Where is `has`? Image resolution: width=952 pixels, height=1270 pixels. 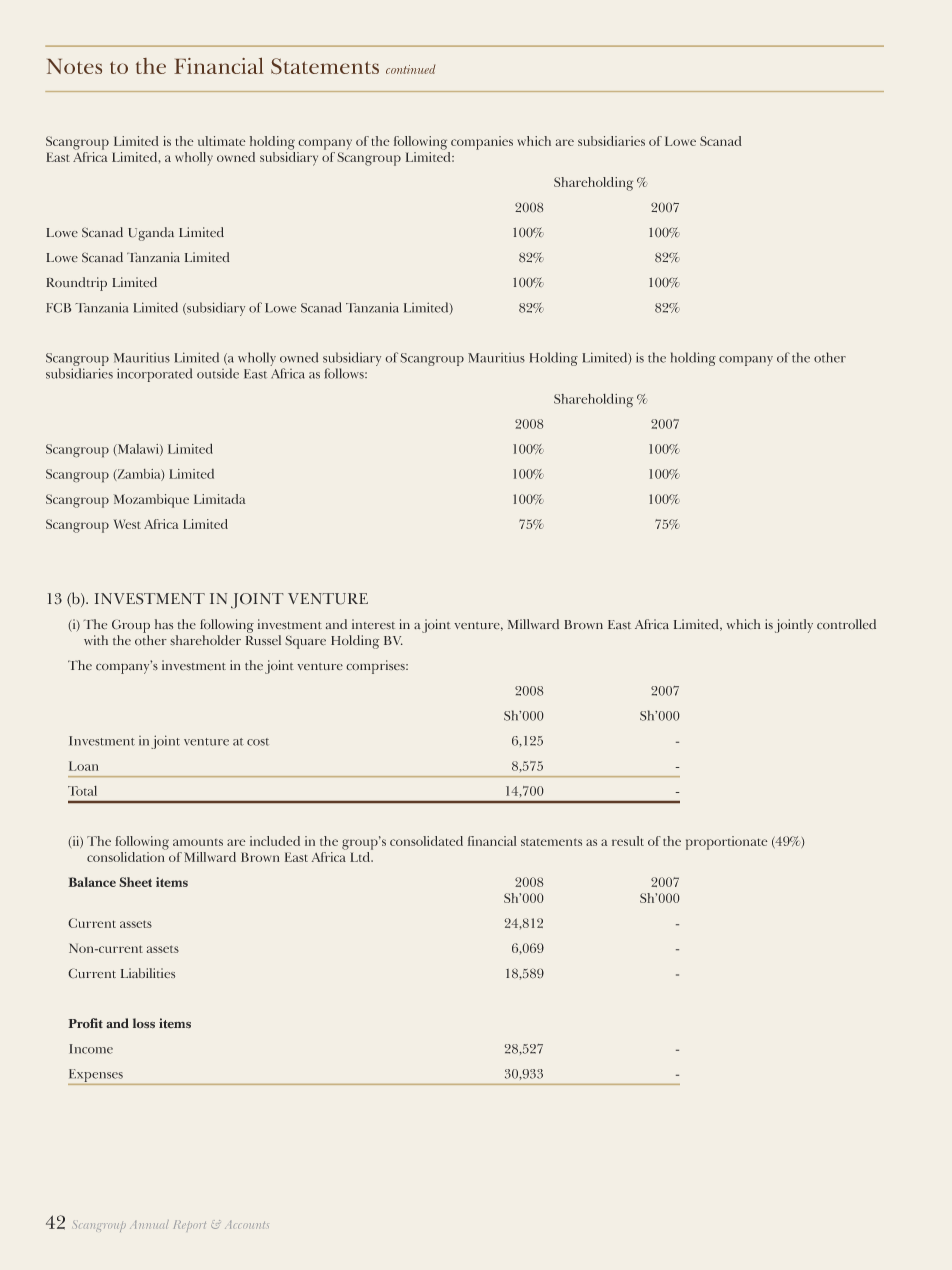
has is located at coordinates (164, 624).
